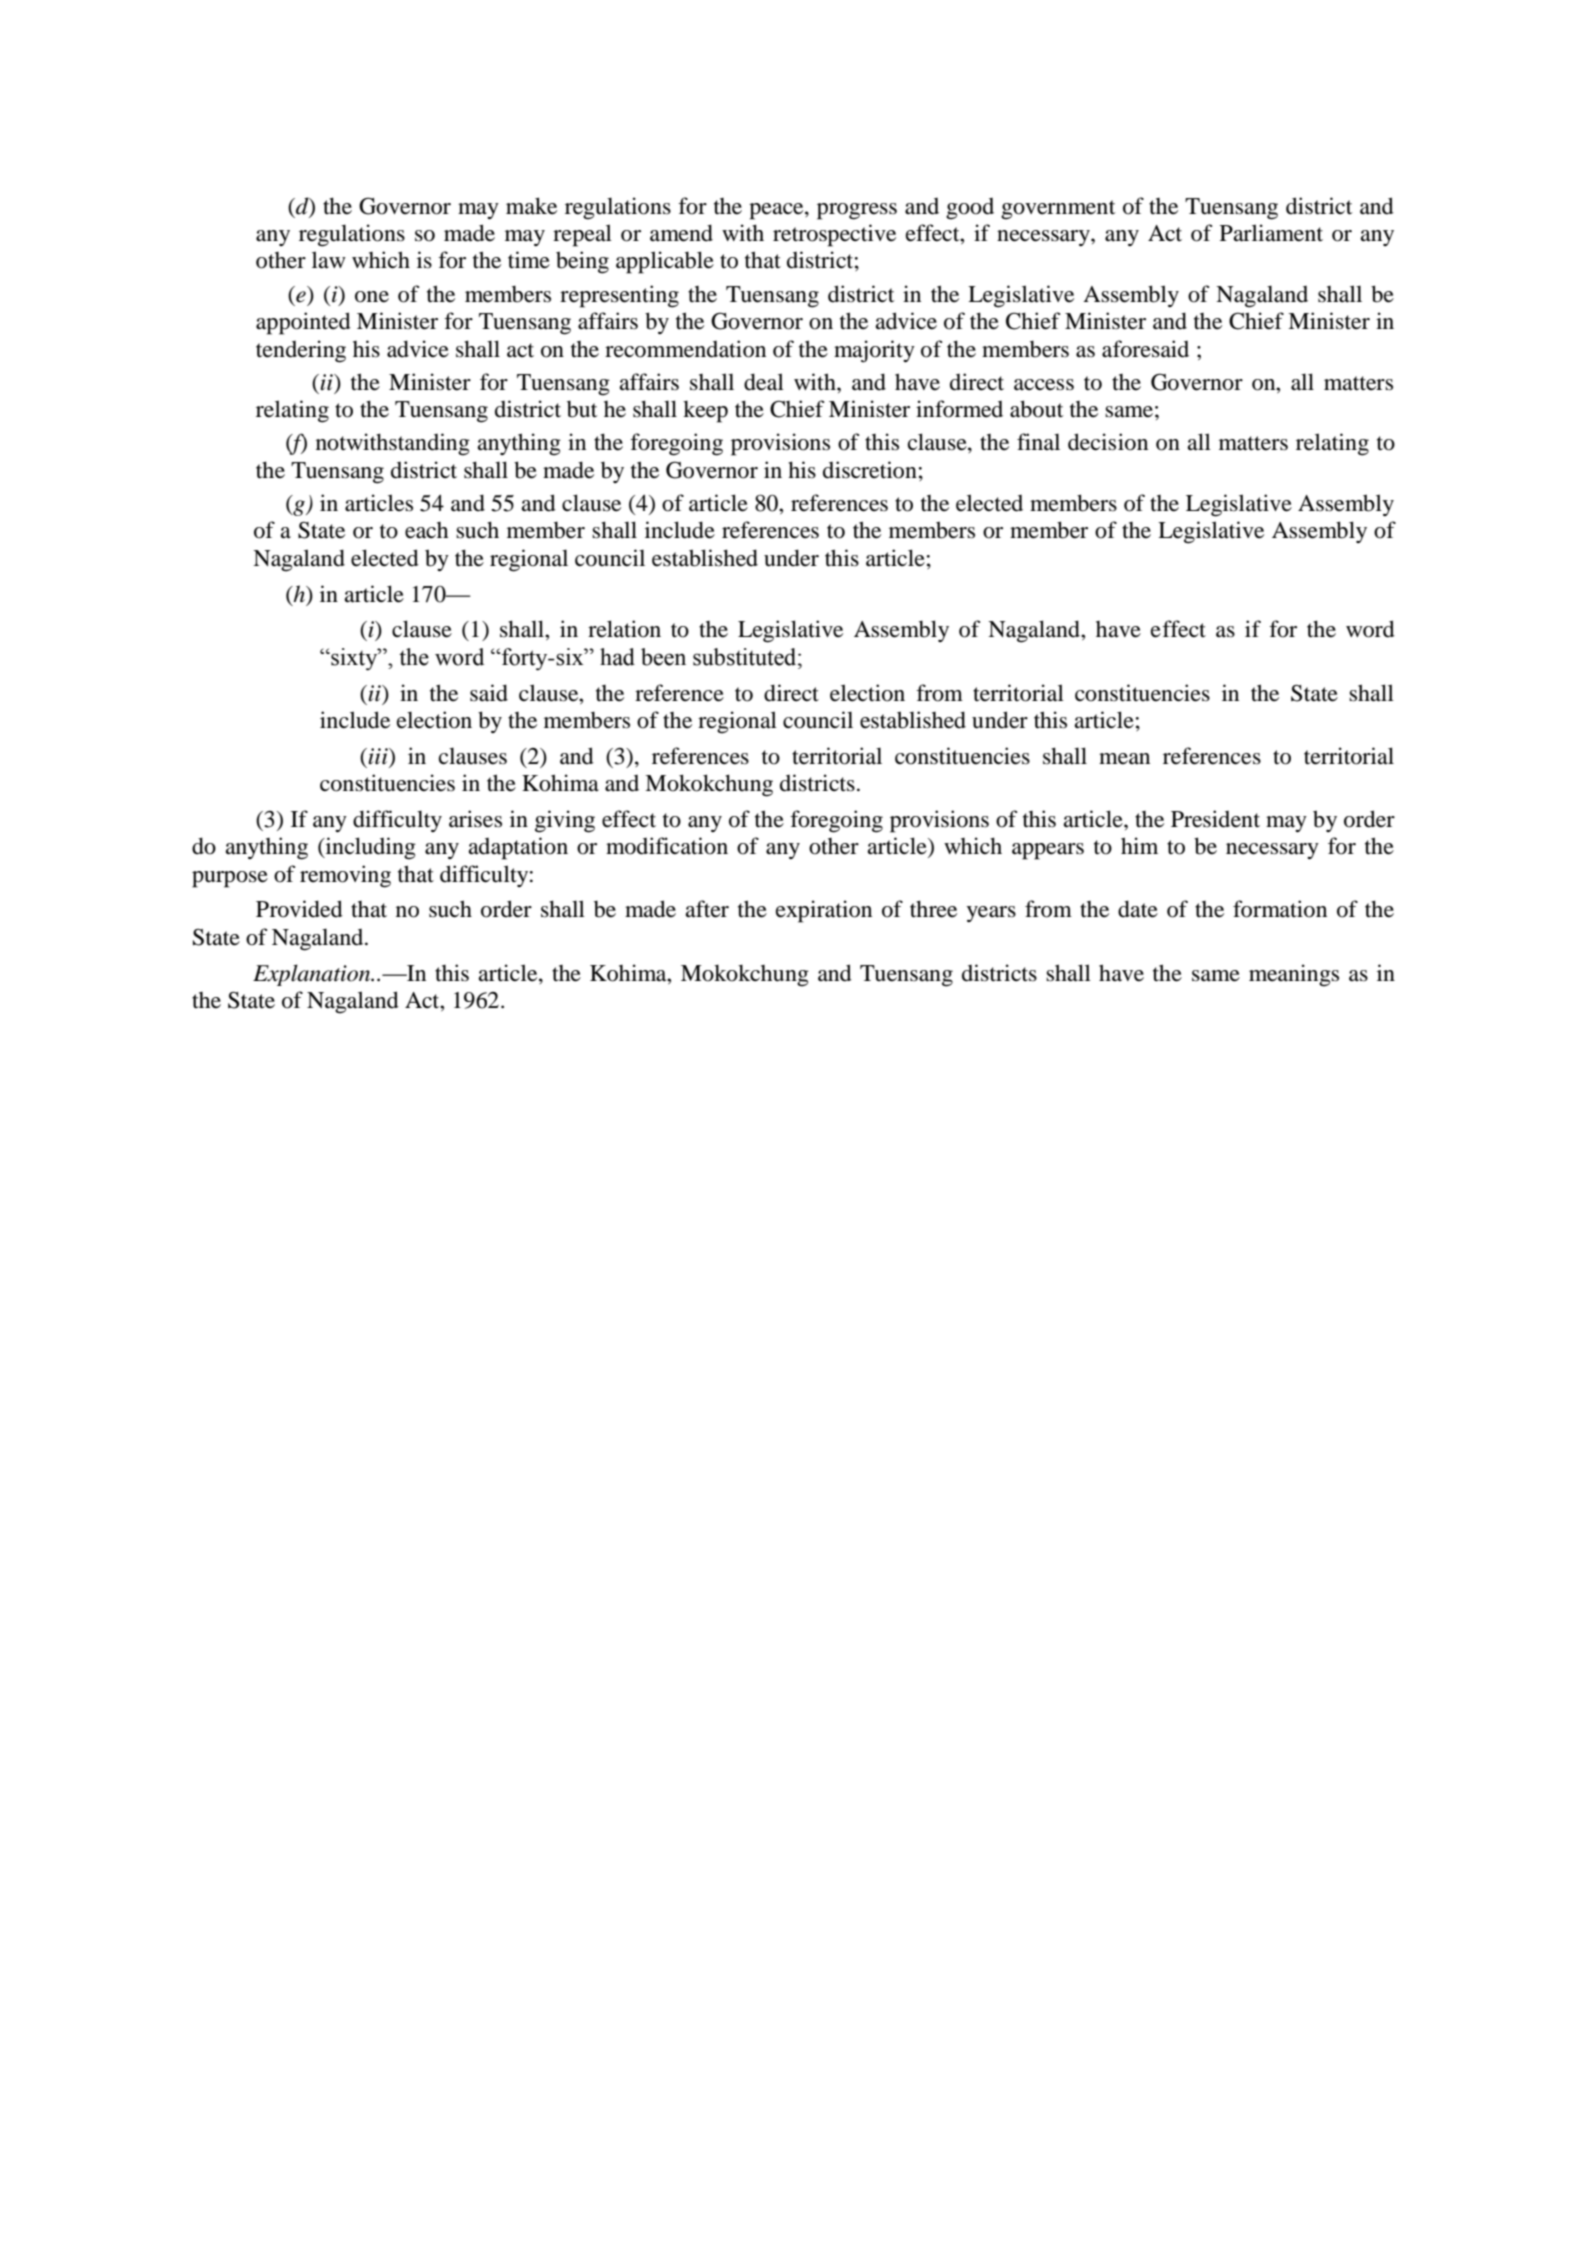 Image resolution: width=1587 pixels, height=2244 pixels. Describe the element at coordinates (1138, 909) in the screenshot. I see `date` at that location.
